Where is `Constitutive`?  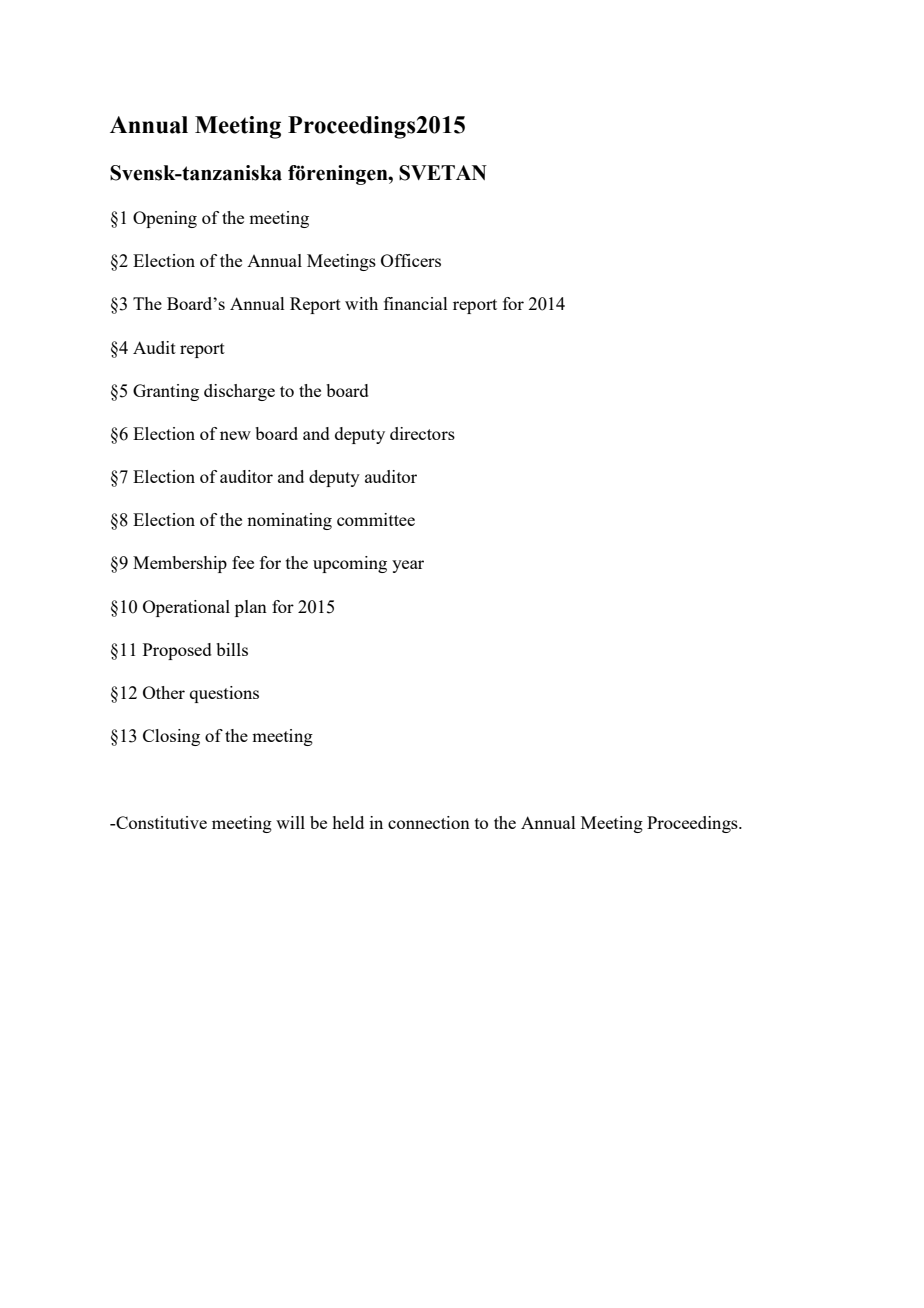 Constitutive is located at coordinates (160, 822).
